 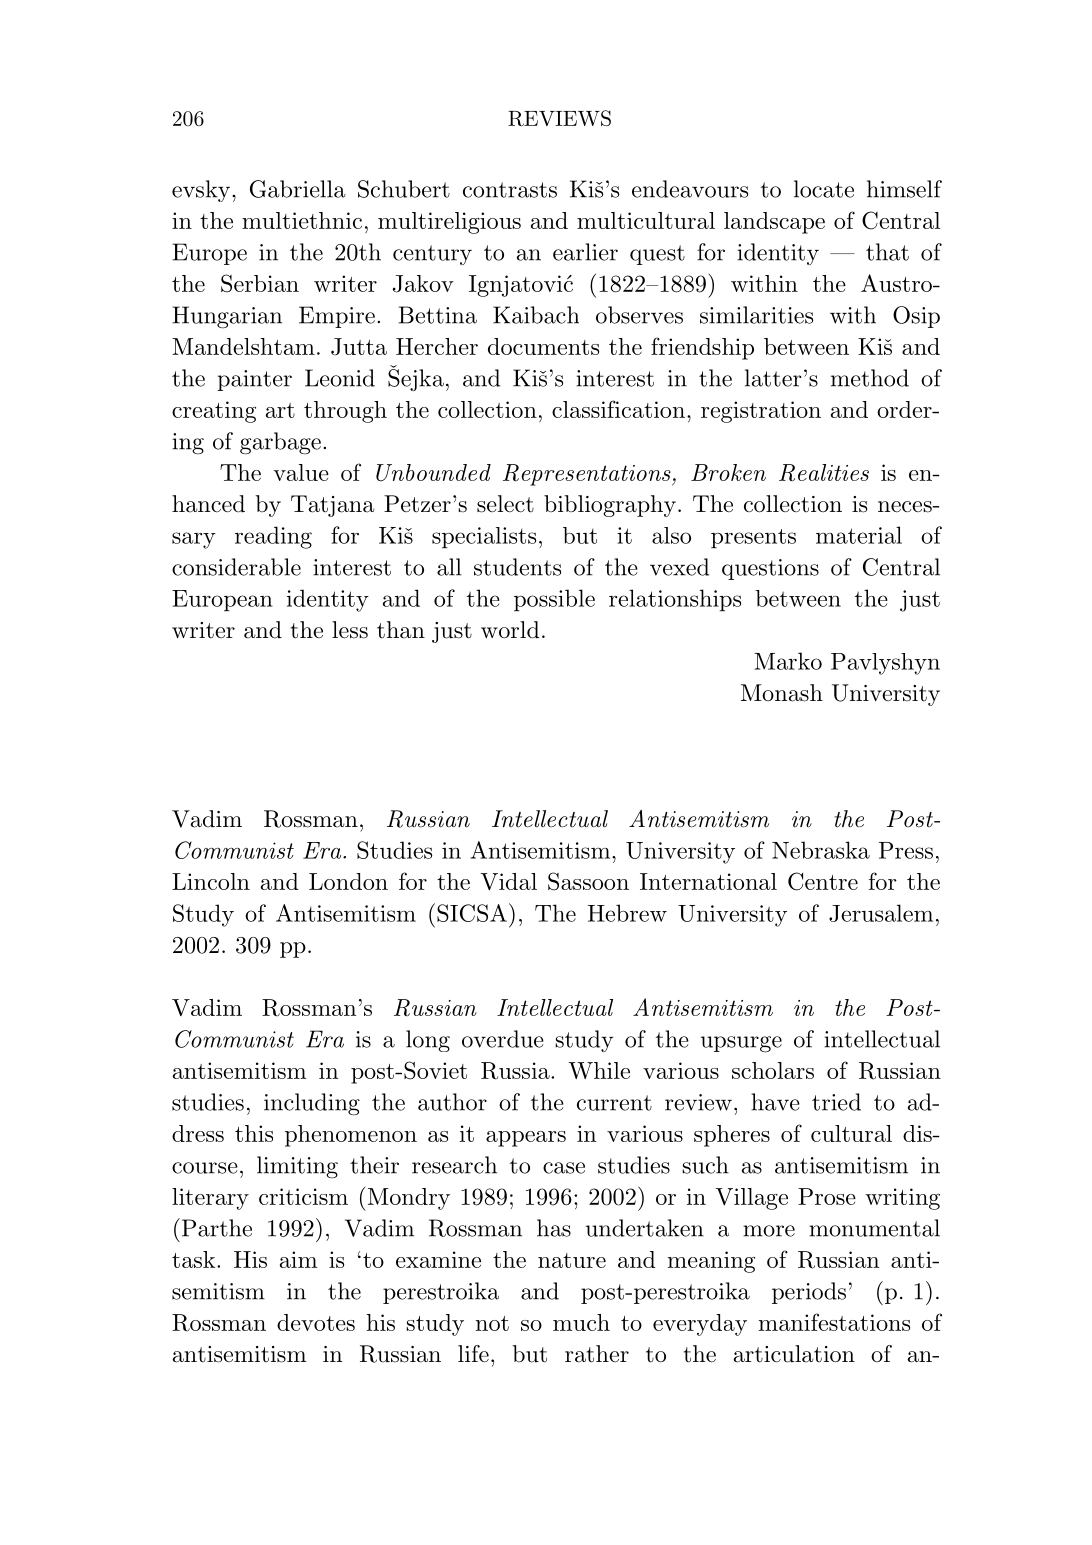 I want to click on multiethnic, so click(x=302, y=220).
